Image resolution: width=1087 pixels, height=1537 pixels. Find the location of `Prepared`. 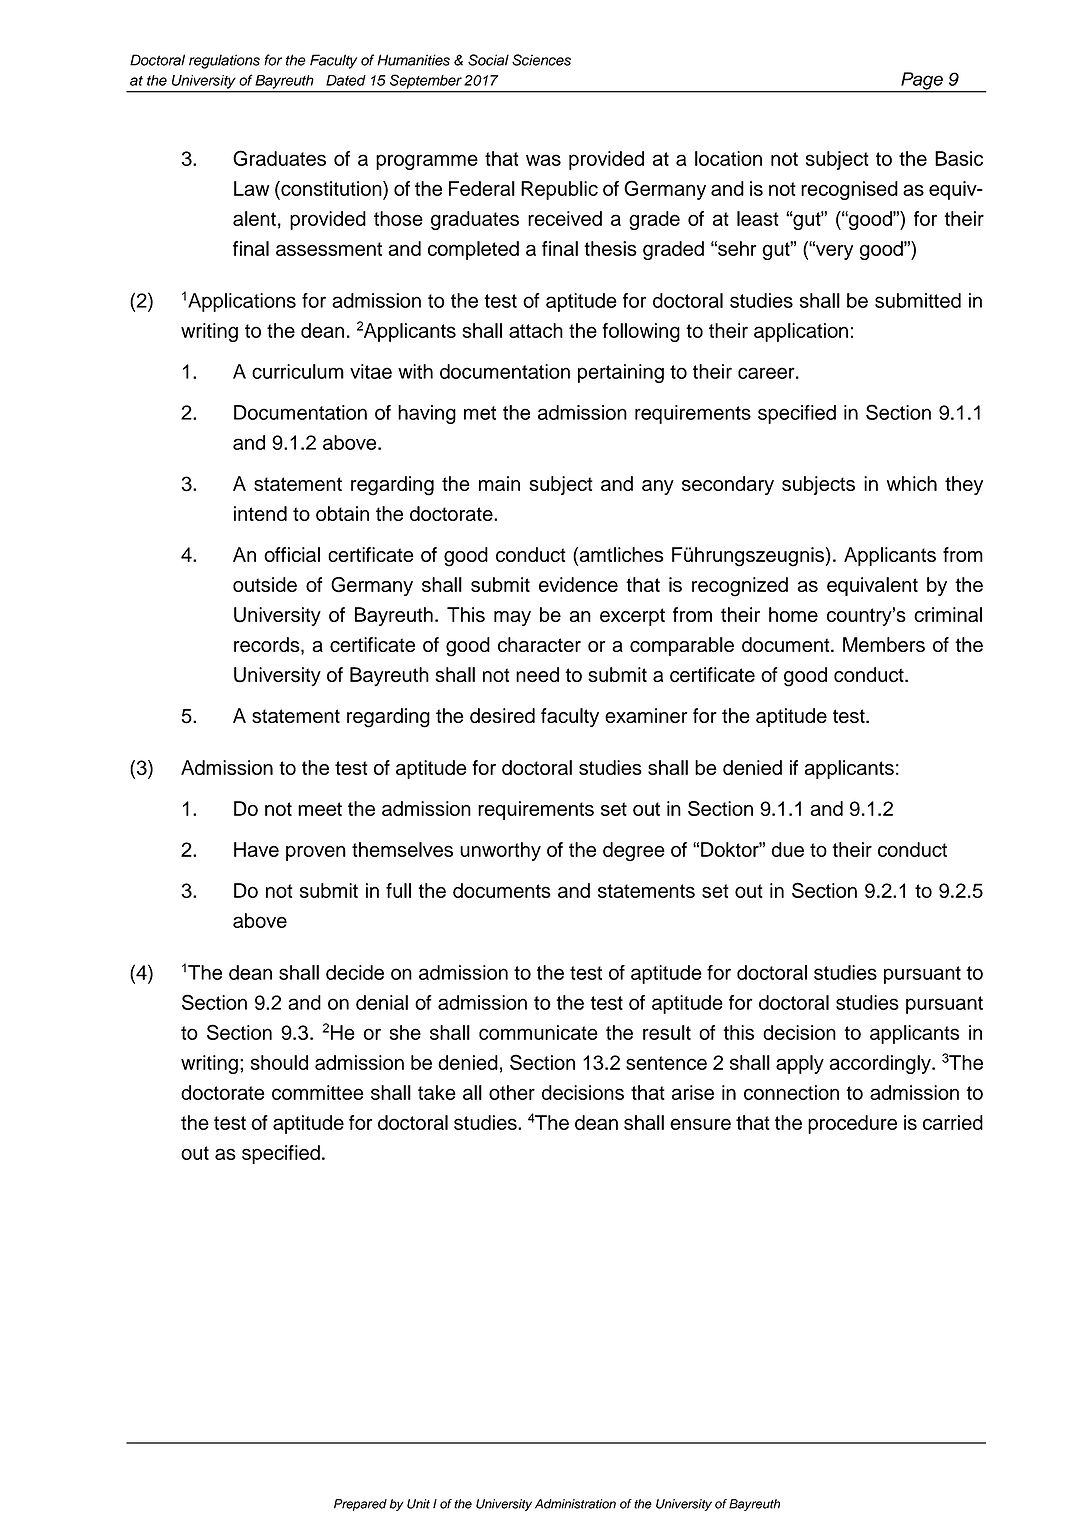

Prepared is located at coordinates (360, 1505).
